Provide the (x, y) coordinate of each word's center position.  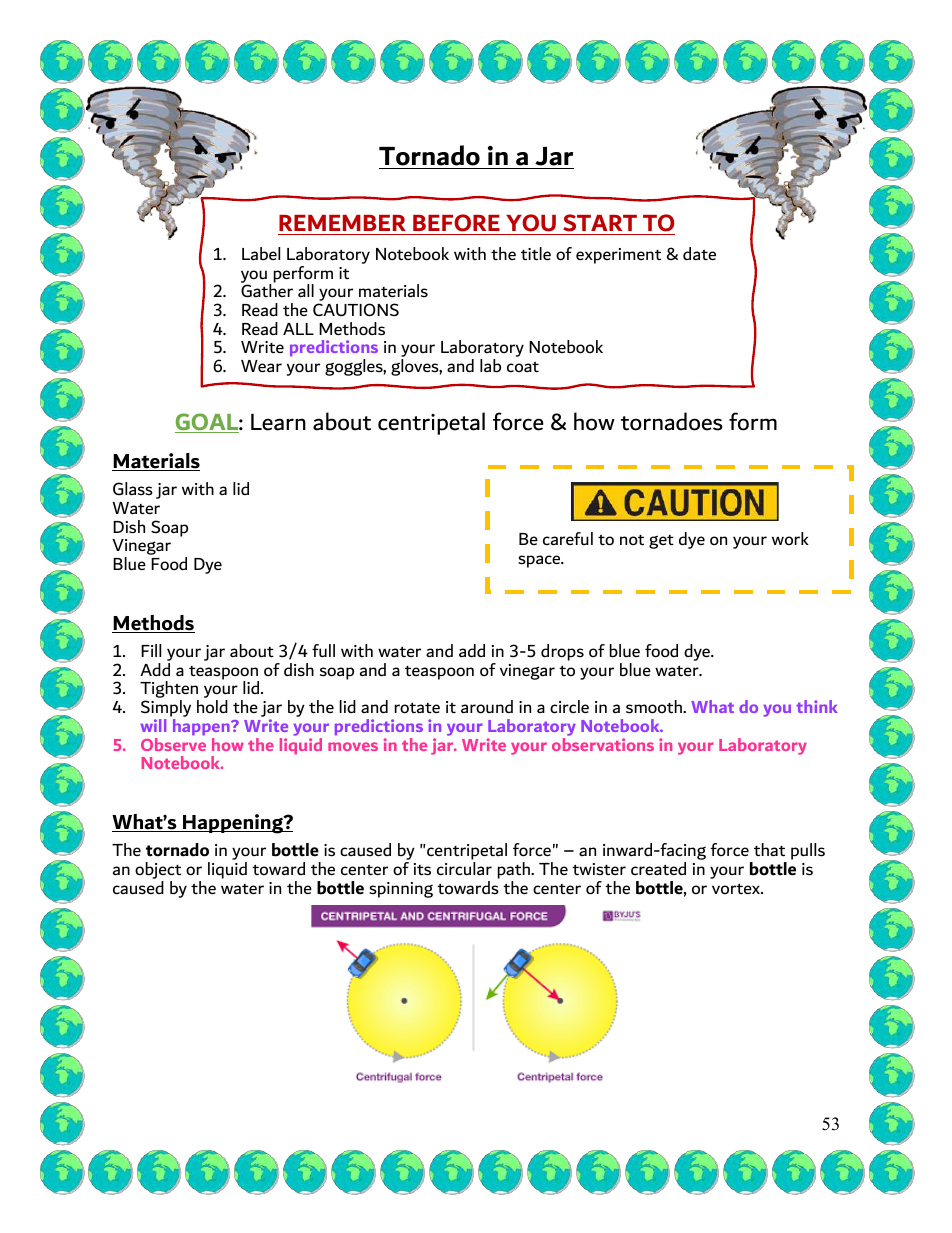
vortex (737, 889)
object (158, 872)
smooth (655, 707)
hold (212, 707)
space (540, 561)
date (699, 254)
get (661, 542)
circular (464, 869)
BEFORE (456, 223)
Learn (278, 422)
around (487, 707)
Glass (133, 489)
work (790, 539)
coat (523, 367)
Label (261, 254)
